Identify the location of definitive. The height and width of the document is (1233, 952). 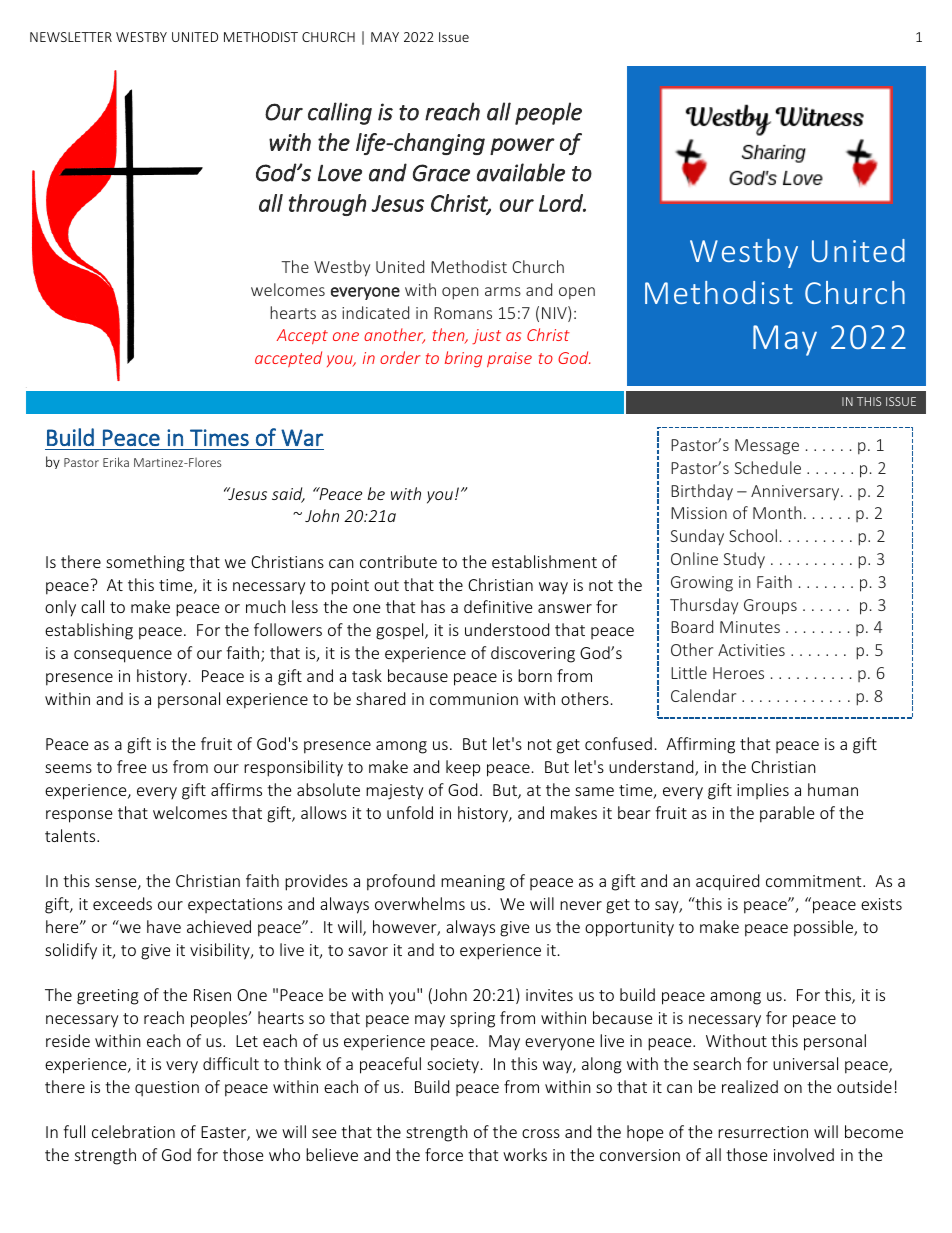
(498, 606).
